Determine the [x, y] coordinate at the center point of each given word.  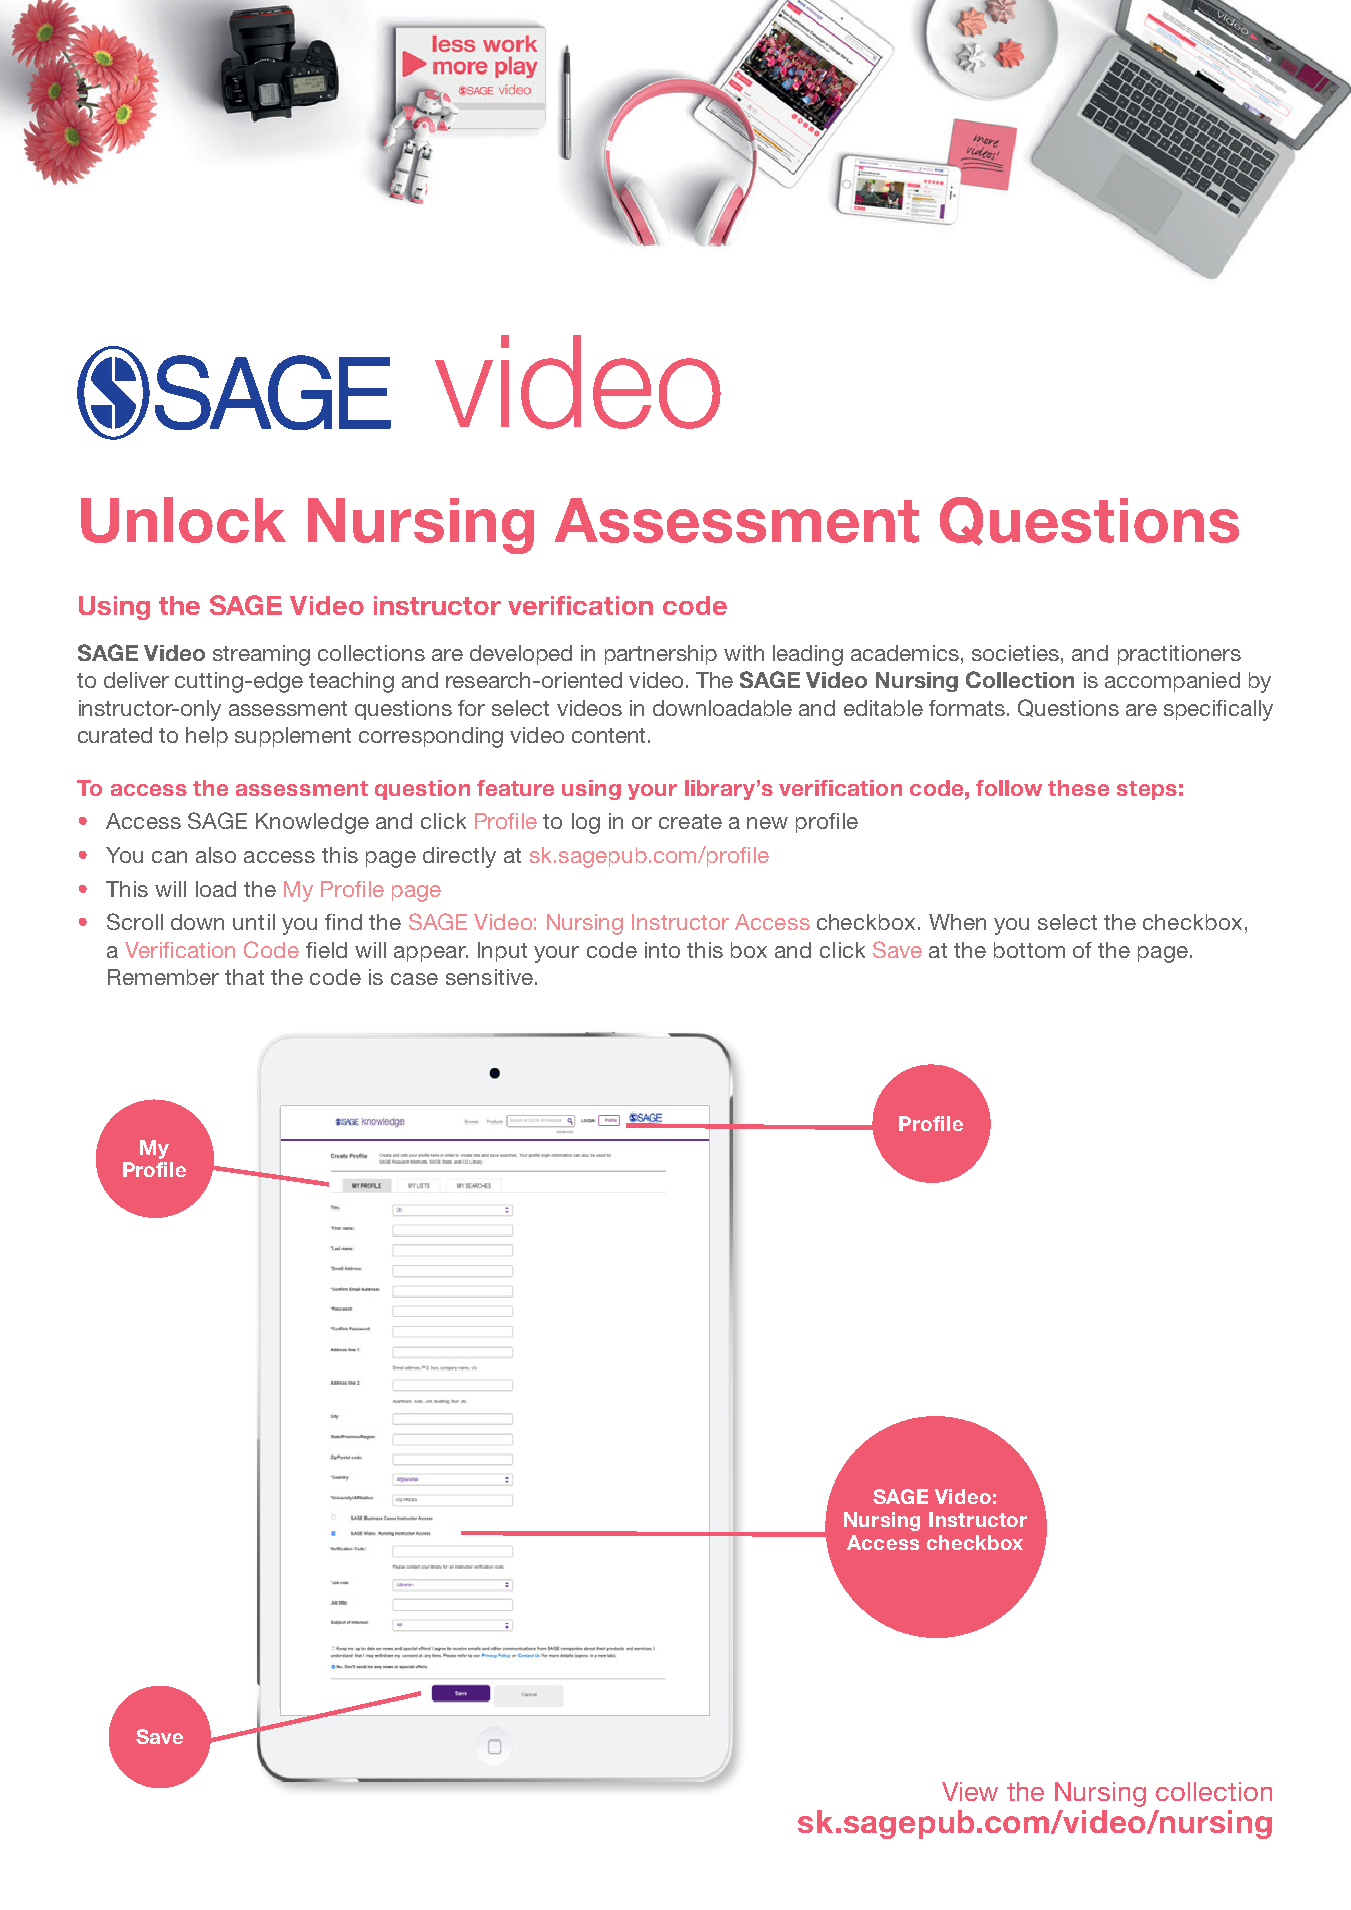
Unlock [183, 520]
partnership [661, 655]
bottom [1029, 950]
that [244, 977]
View [970, 1791]
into [662, 950]
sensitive [489, 977]
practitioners [1179, 655]
